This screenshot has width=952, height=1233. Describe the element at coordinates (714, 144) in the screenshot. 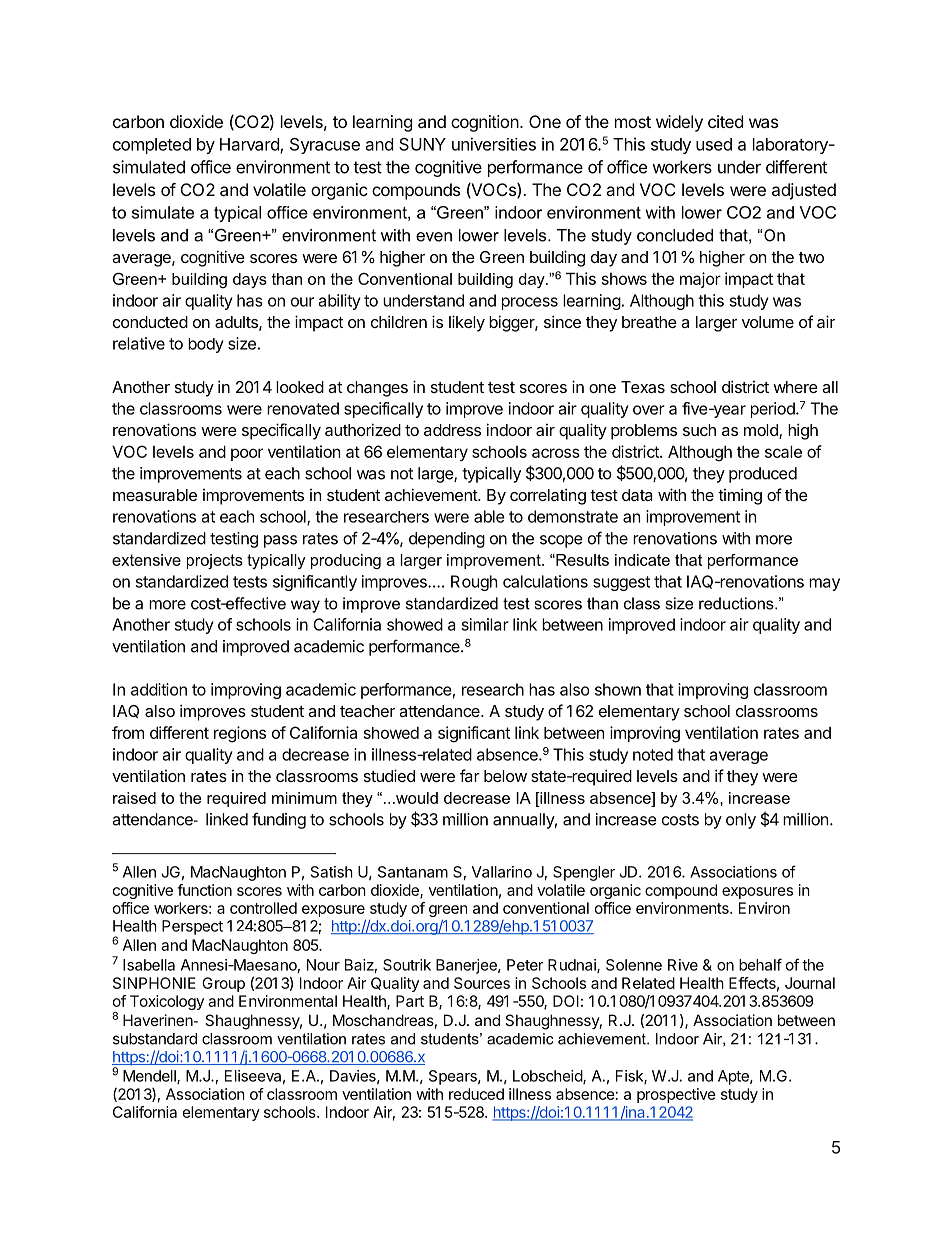

I see `used` at that location.
